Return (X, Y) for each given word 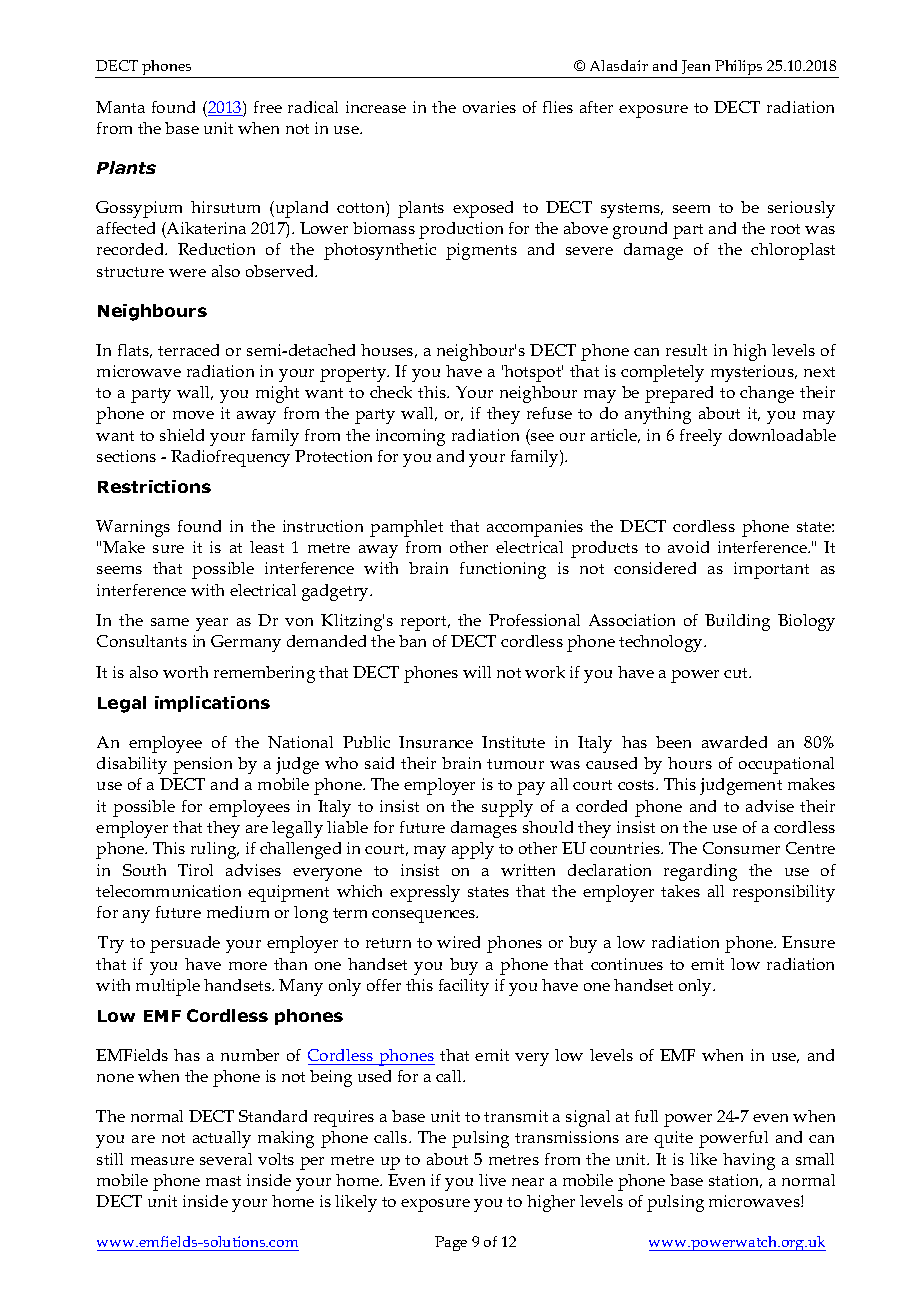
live (492, 1180)
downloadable (782, 435)
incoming (410, 437)
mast (223, 1181)
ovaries (489, 107)
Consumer (741, 848)
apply (473, 850)
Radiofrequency (230, 458)
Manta (120, 107)
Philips (739, 69)
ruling (215, 850)
